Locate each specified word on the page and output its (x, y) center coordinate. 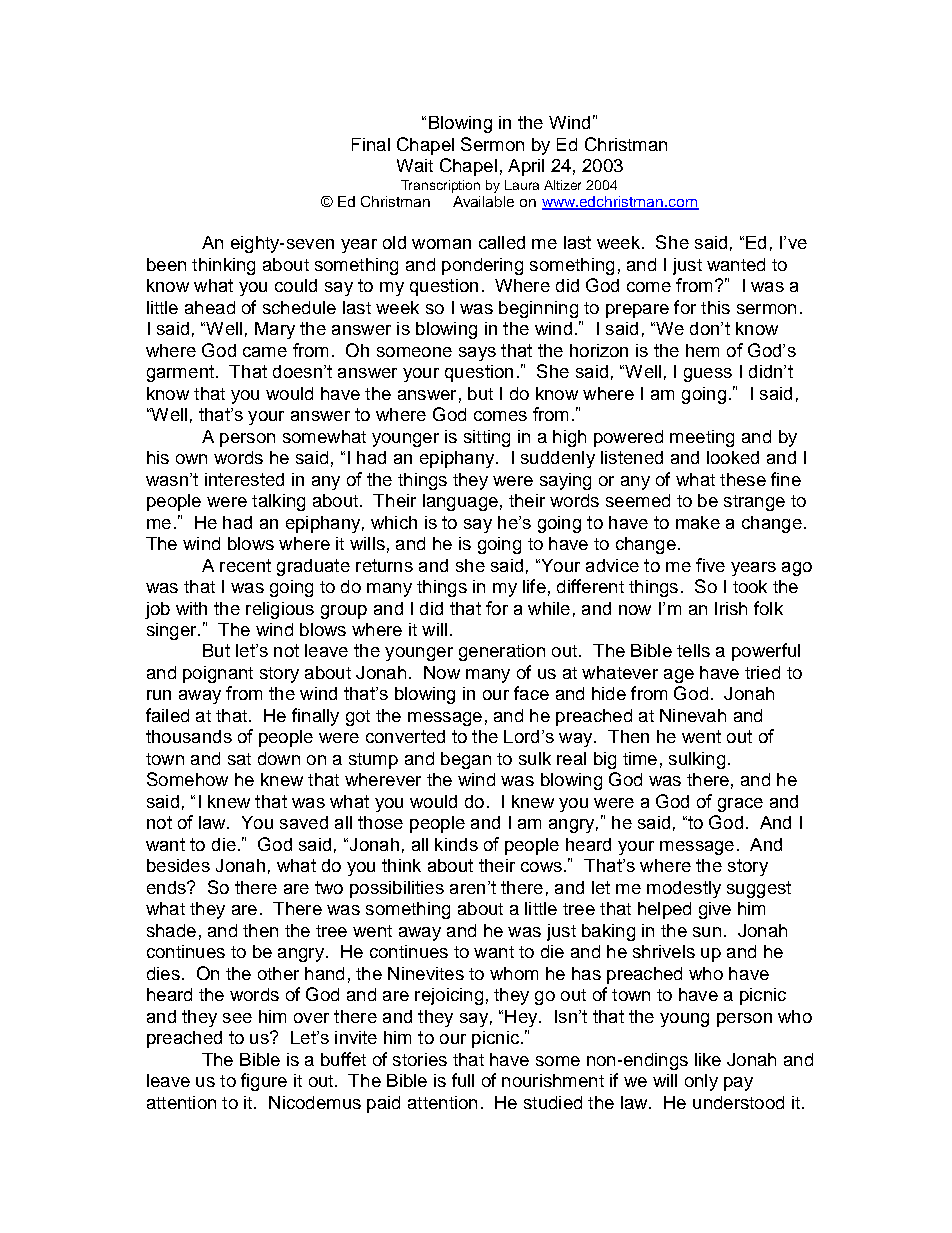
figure (264, 1082)
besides (178, 865)
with (191, 608)
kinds (456, 844)
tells (693, 650)
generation (502, 652)
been (166, 264)
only (701, 1082)
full (463, 1080)
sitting (487, 438)
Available (483, 201)
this (715, 307)
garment (182, 373)
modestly (684, 889)
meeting (702, 438)
